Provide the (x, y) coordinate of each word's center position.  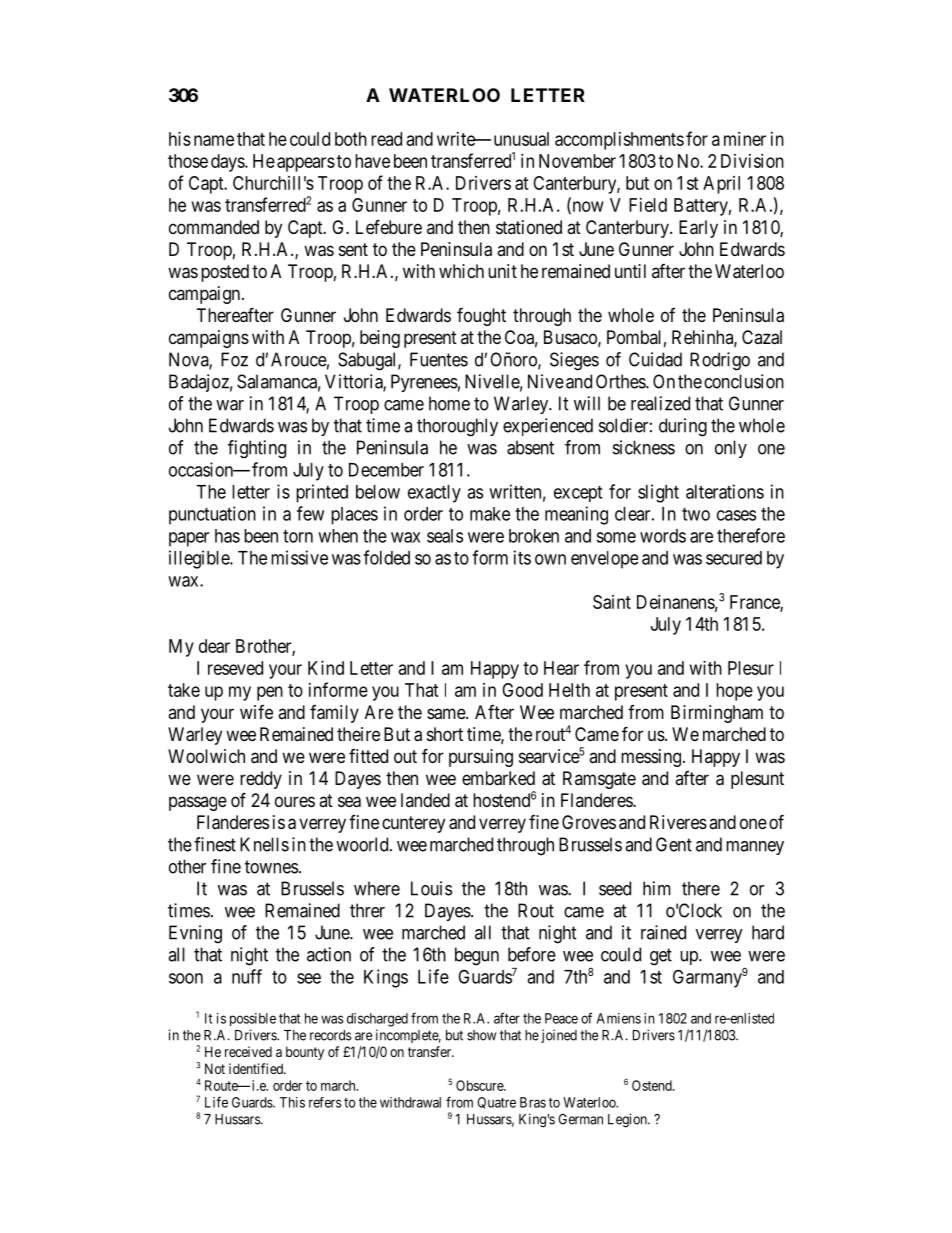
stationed (529, 227)
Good (522, 690)
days (228, 163)
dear (214, 646)
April (721, 185)
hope (734, 692)
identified (257, 1068)
